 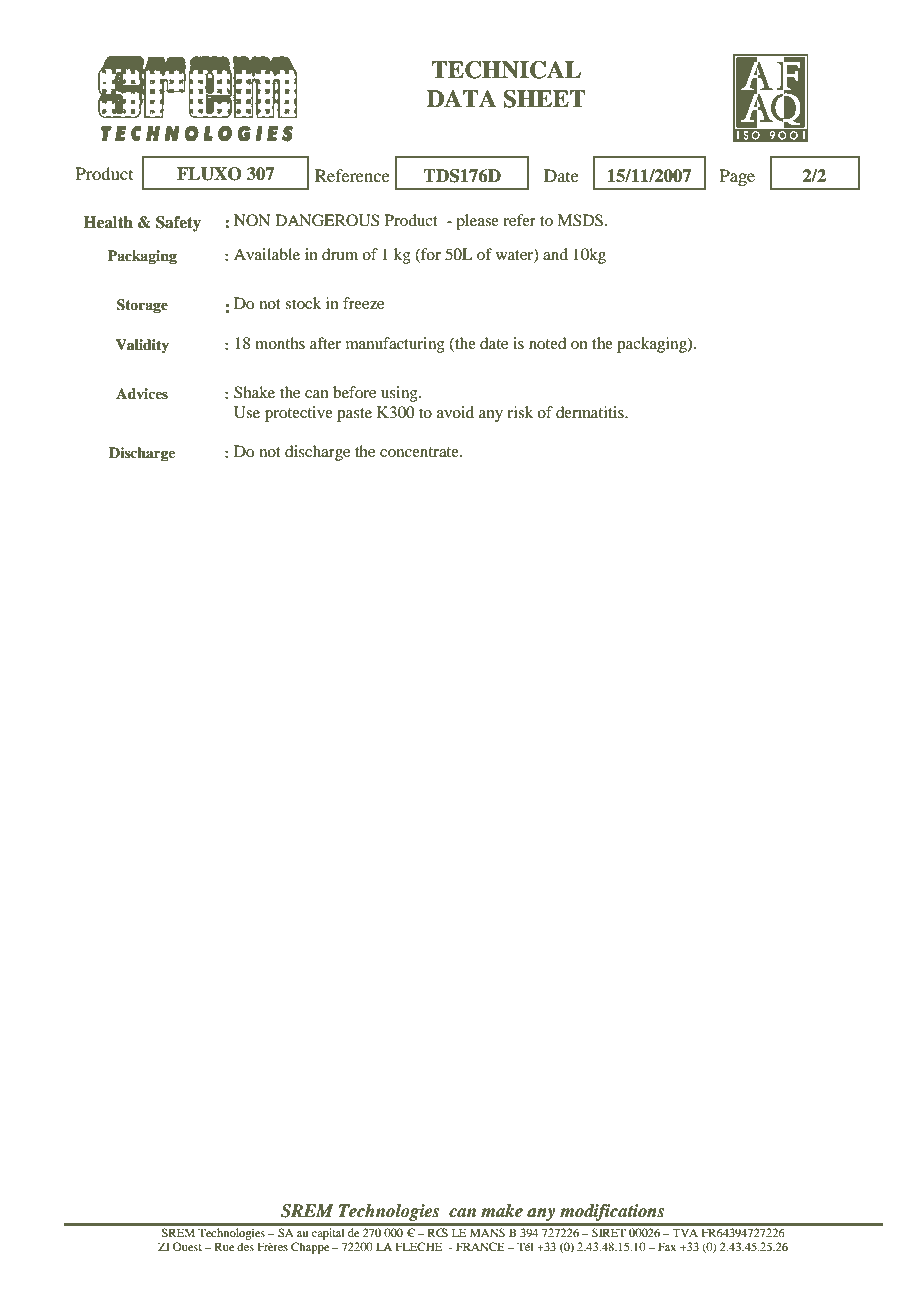 I want to click on concentrate, so click(x=420, y=452).
